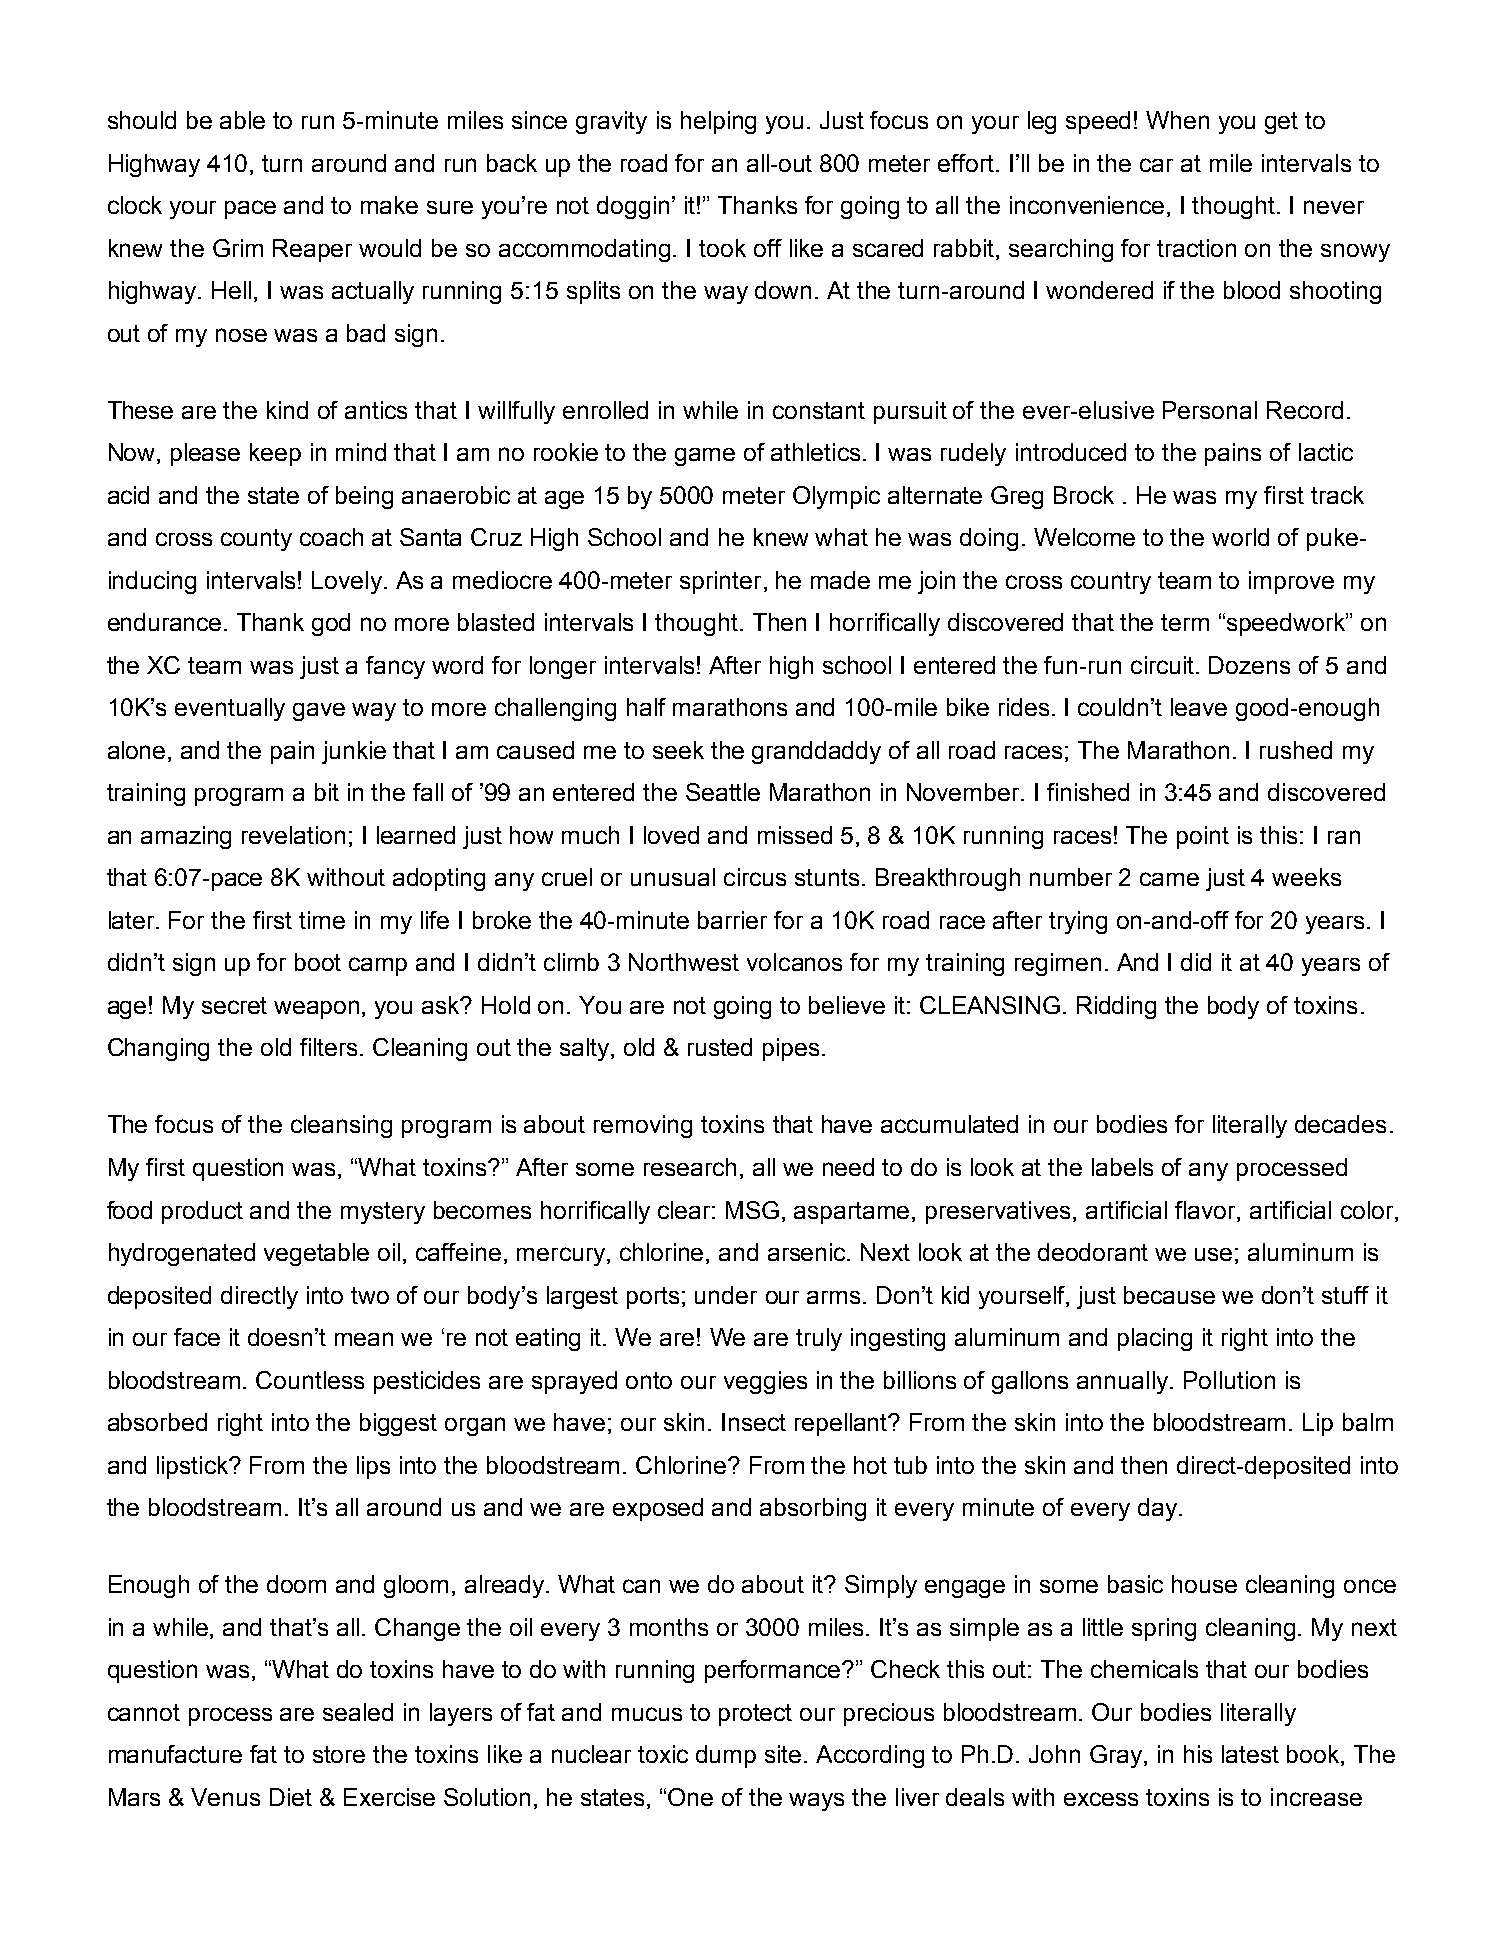  What do you see at coordinates (718, 122) in the image?
I see `helping` at bounding box center [718, 122].
